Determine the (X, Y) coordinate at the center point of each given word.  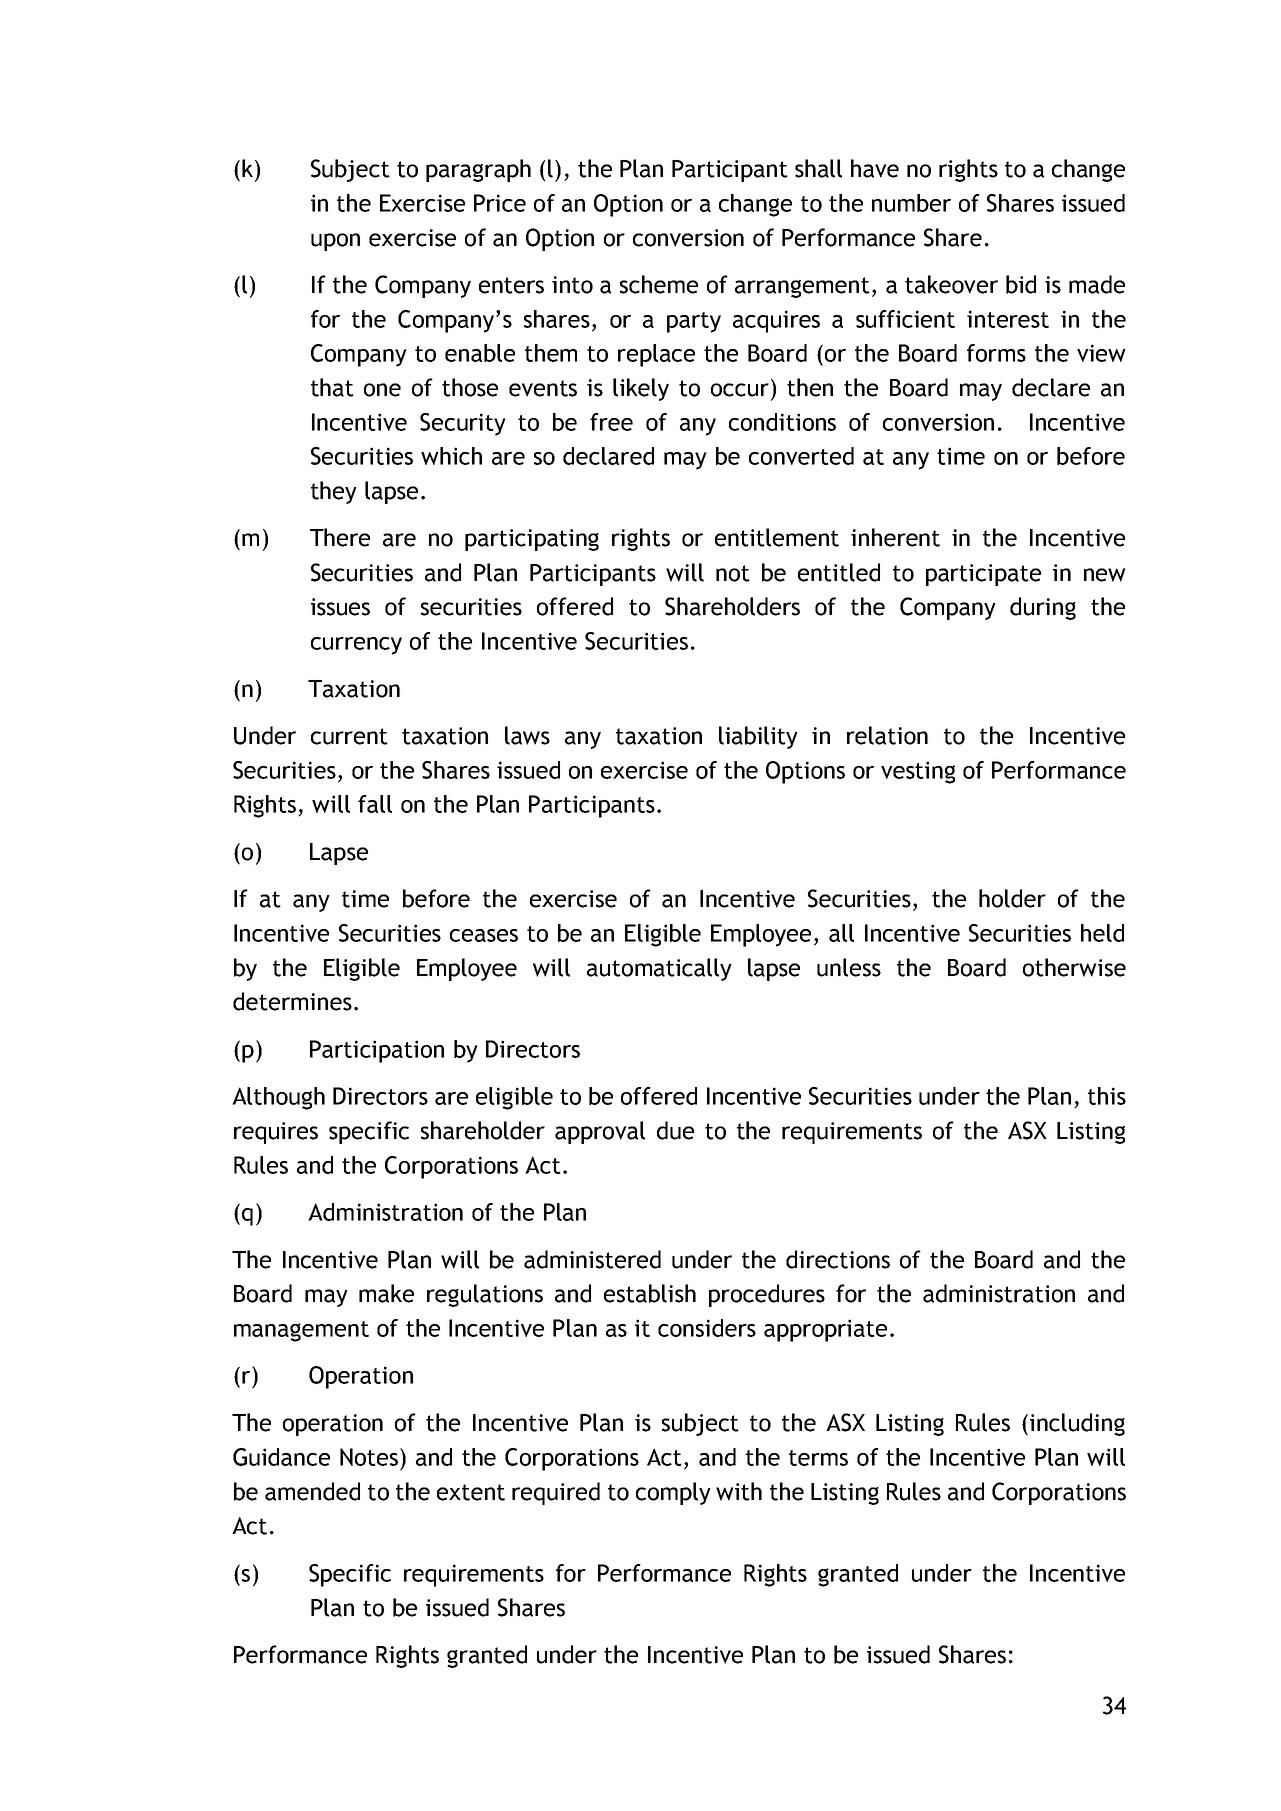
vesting (918, 772)
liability (758, 737)
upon (335, 242)
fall (375, 804)
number (911, 203)
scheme (659, 284)
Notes (370, 1457)
